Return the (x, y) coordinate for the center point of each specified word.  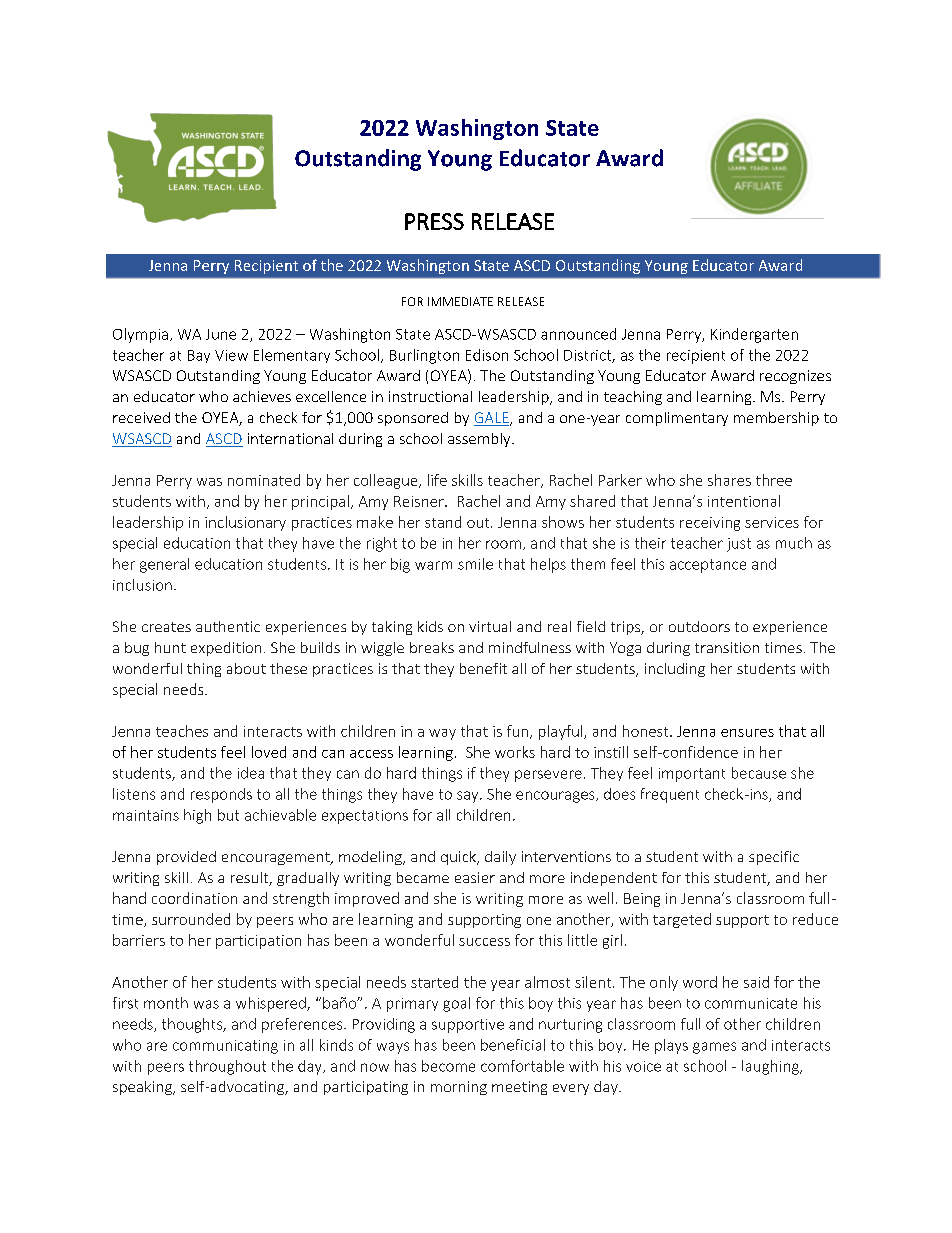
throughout (227, 1067)
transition (727, 647)
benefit (483, 668)
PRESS (434, 221)
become (448, 1066)
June (221, 334)
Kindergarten (754, 335)
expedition (226, 649)
